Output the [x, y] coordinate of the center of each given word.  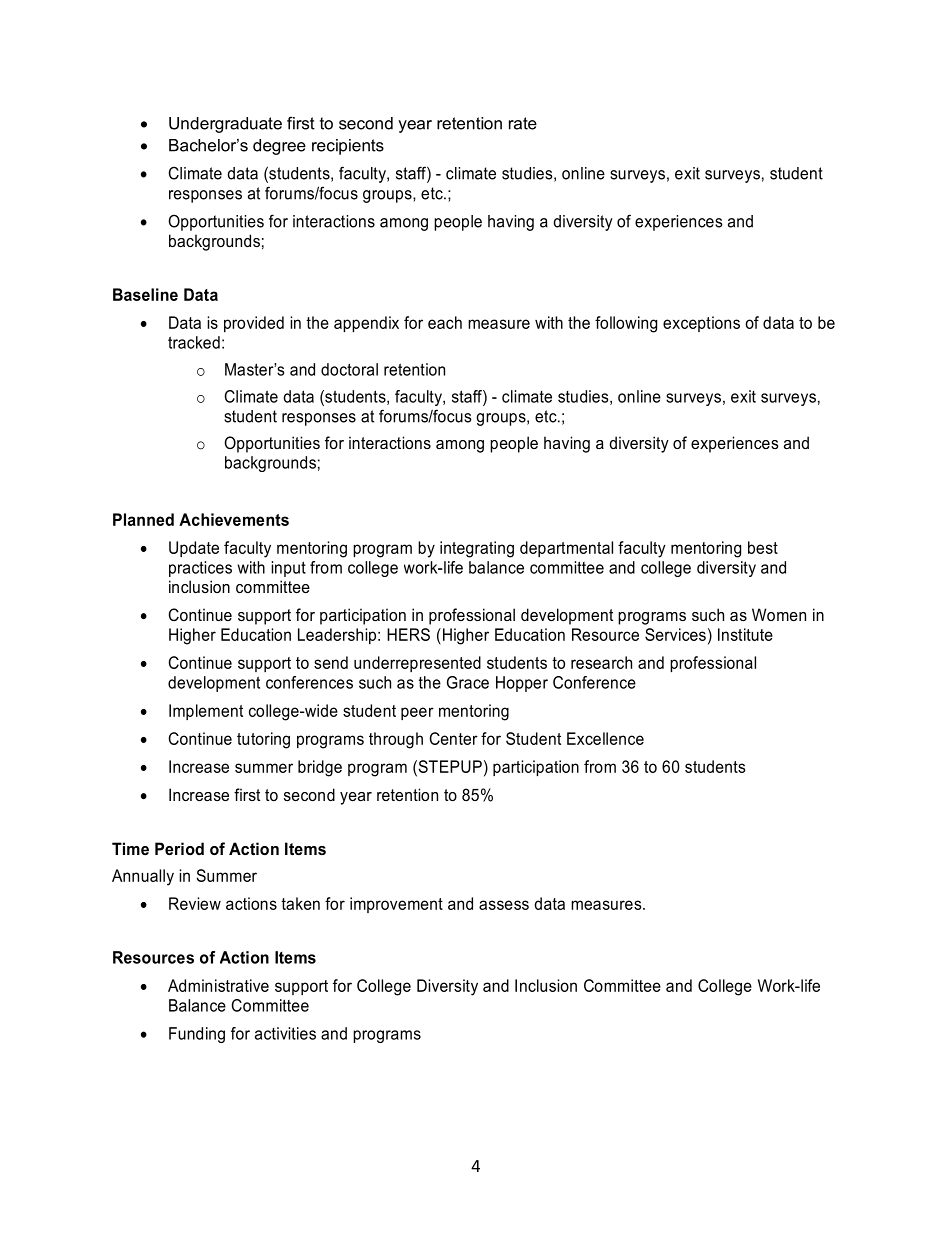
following [626, 324]
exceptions [701, 324]
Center [453, 738]
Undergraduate [225, 125]
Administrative [218, 985]
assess [504, 905]
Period [179, 848]
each [445, 322]
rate [523, 123]
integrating [477, 549]
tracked [194, 342]
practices [200, 569]
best [763, 547]
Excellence [605, 738]
